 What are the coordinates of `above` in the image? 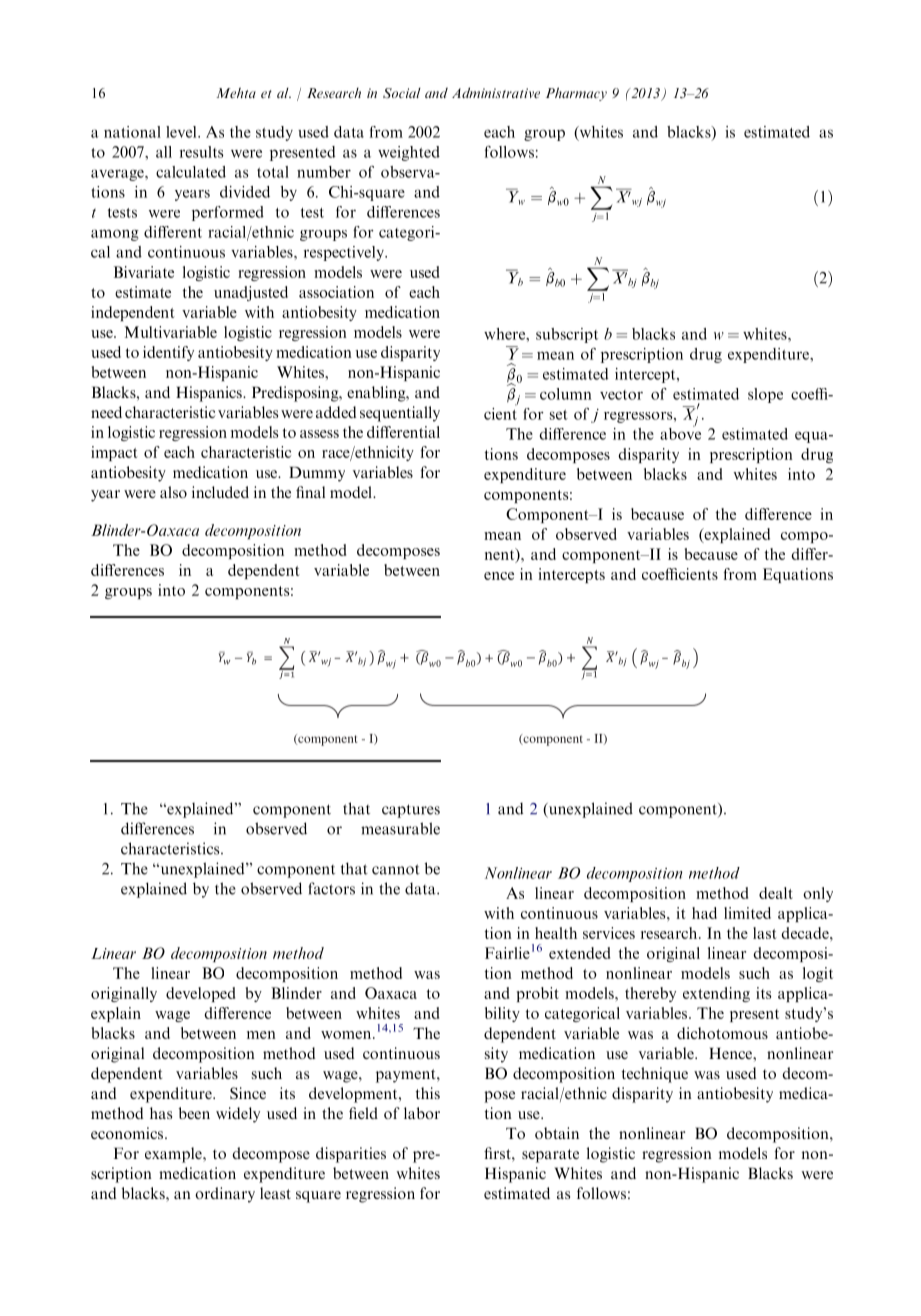 It's located at (680, 432).
